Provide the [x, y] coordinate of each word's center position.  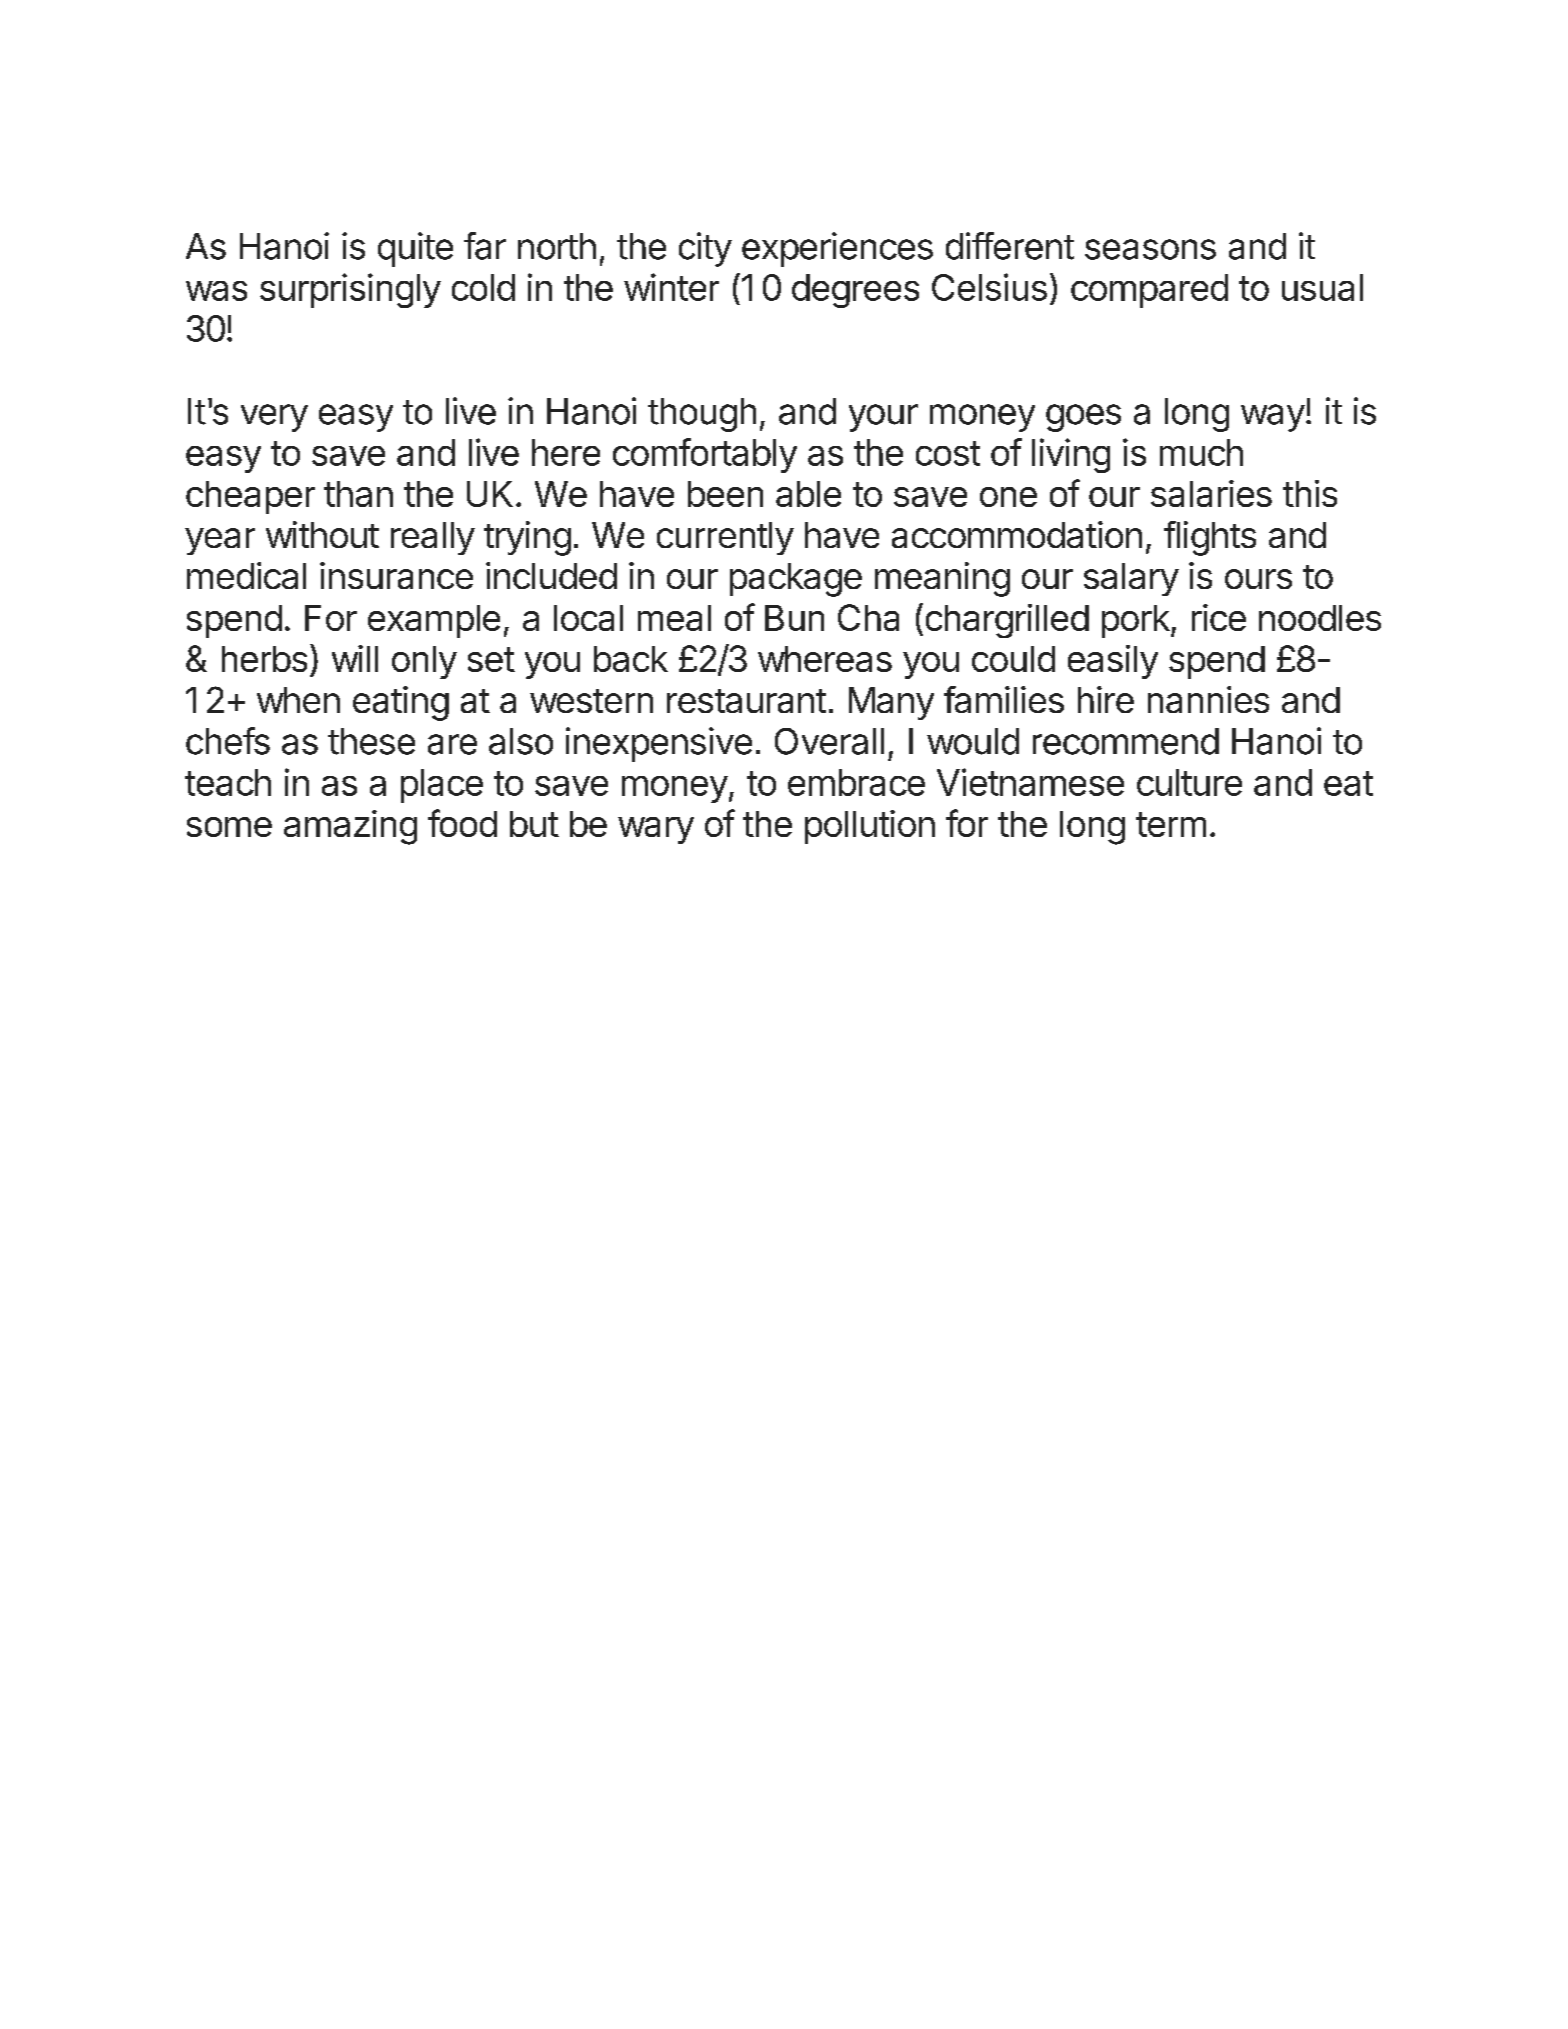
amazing [350, 827]
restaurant [746, 701]
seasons [1150, 249]
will [355, 658]
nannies [1208, 699]
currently [725, 538]
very [274, 418]
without [322, 534]
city [705, 249]
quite [415, 249]
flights [1210, 538]
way [1273, 418]
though [702, 415]
